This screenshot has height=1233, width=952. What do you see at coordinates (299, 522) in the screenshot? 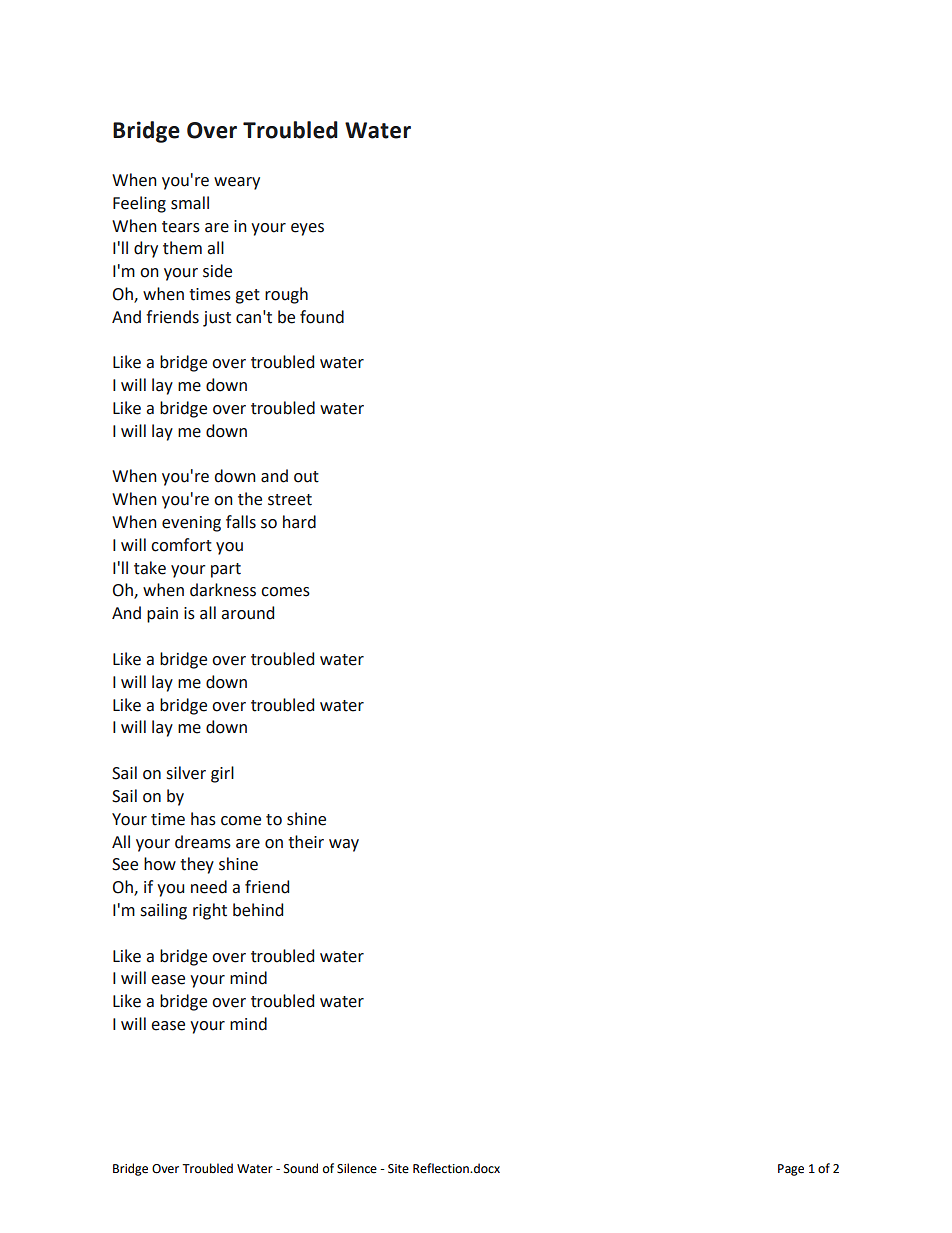
I see `hard` at bounding box center [299, 522].
